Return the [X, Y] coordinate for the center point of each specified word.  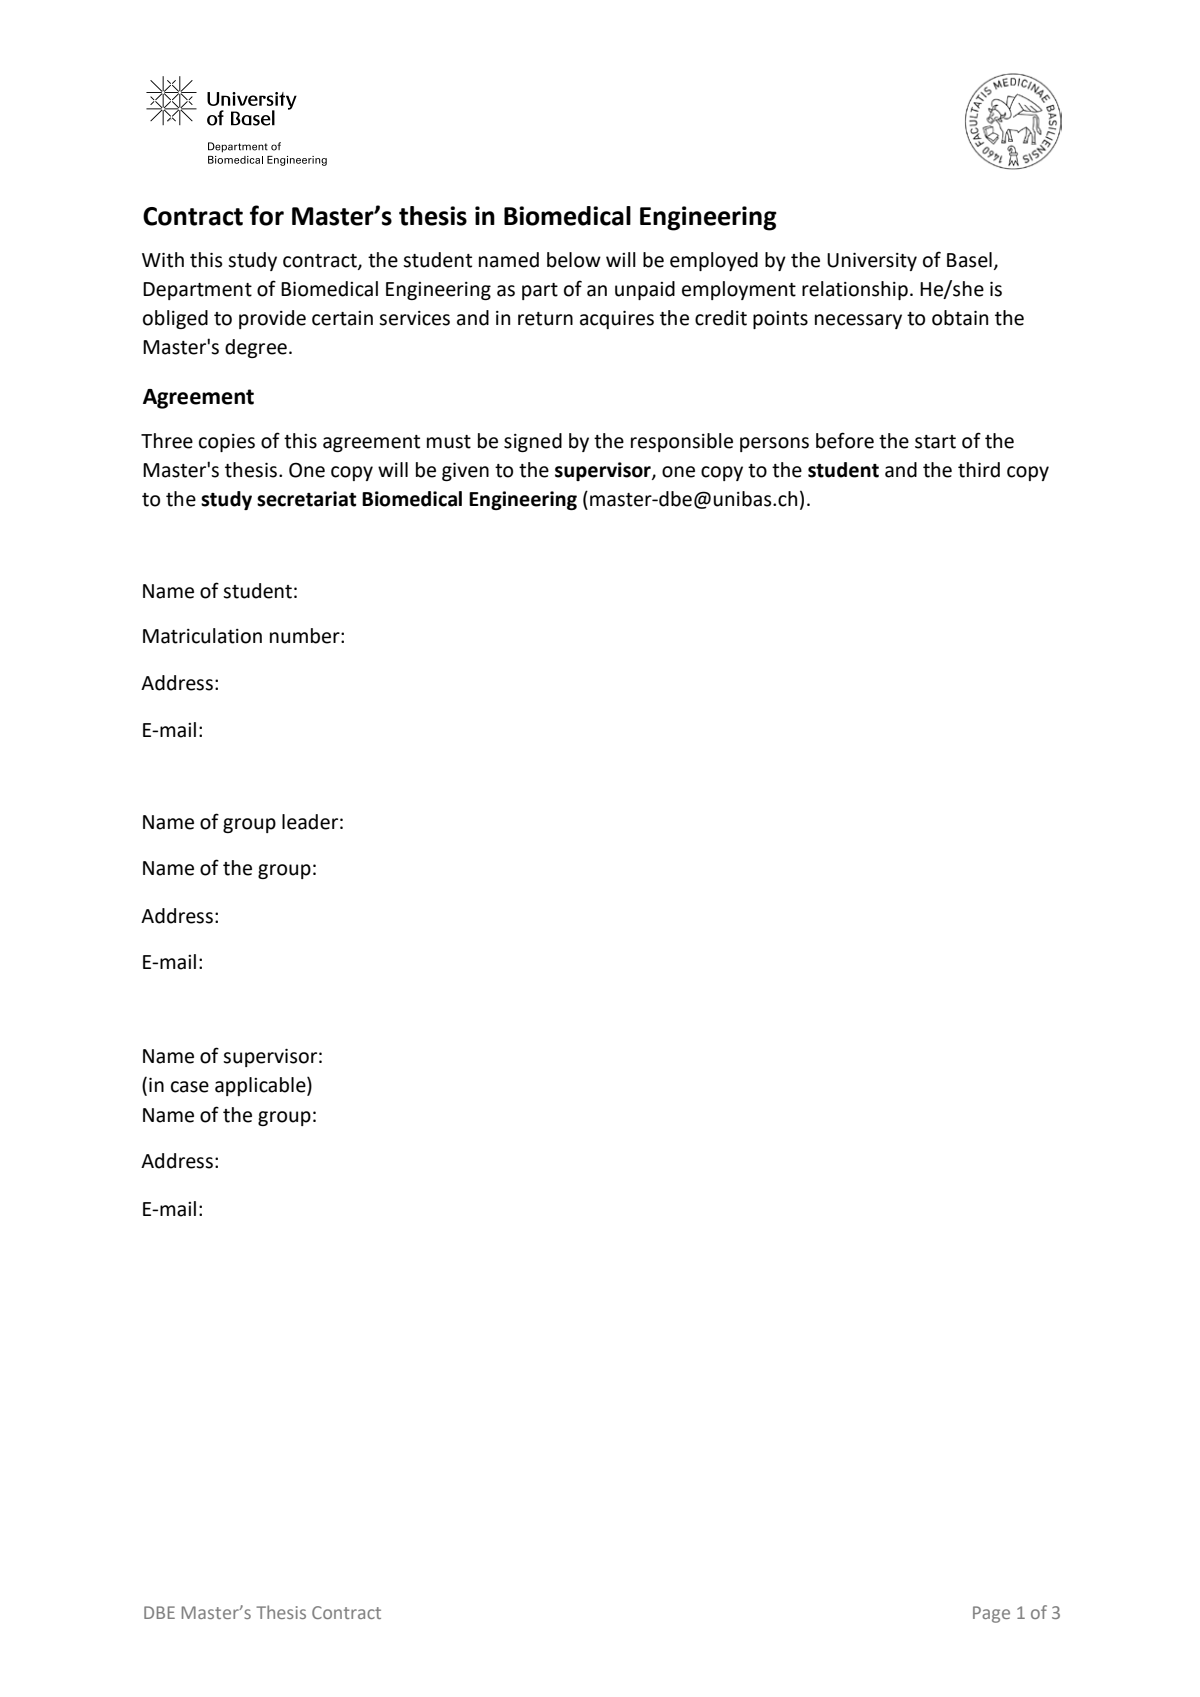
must [449, 442]
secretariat [306, 499]
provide [272, 319]
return [545, 319]
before [845, 440]
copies [227, 443]
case [190, 1087]
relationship [855, 290]
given [465, 472]
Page [991, 1614]
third [979, 470]
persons [774, 444]
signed [533, 442]
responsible [682, 442]
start [935, 442]
